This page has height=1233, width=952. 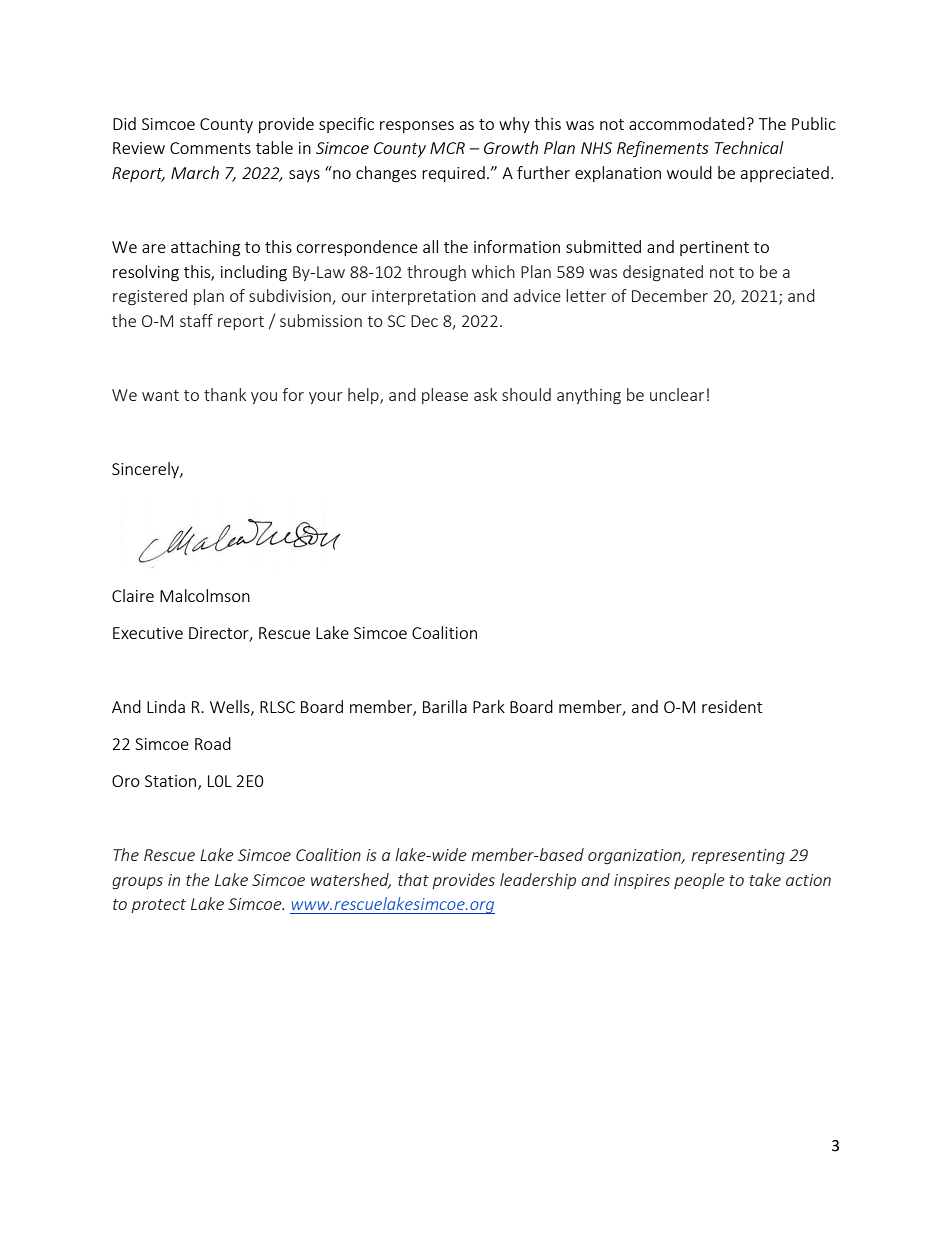 What do you see at coordinates (133, 595) in the page?
I see `Claire` at bounding box center [133, 595].
